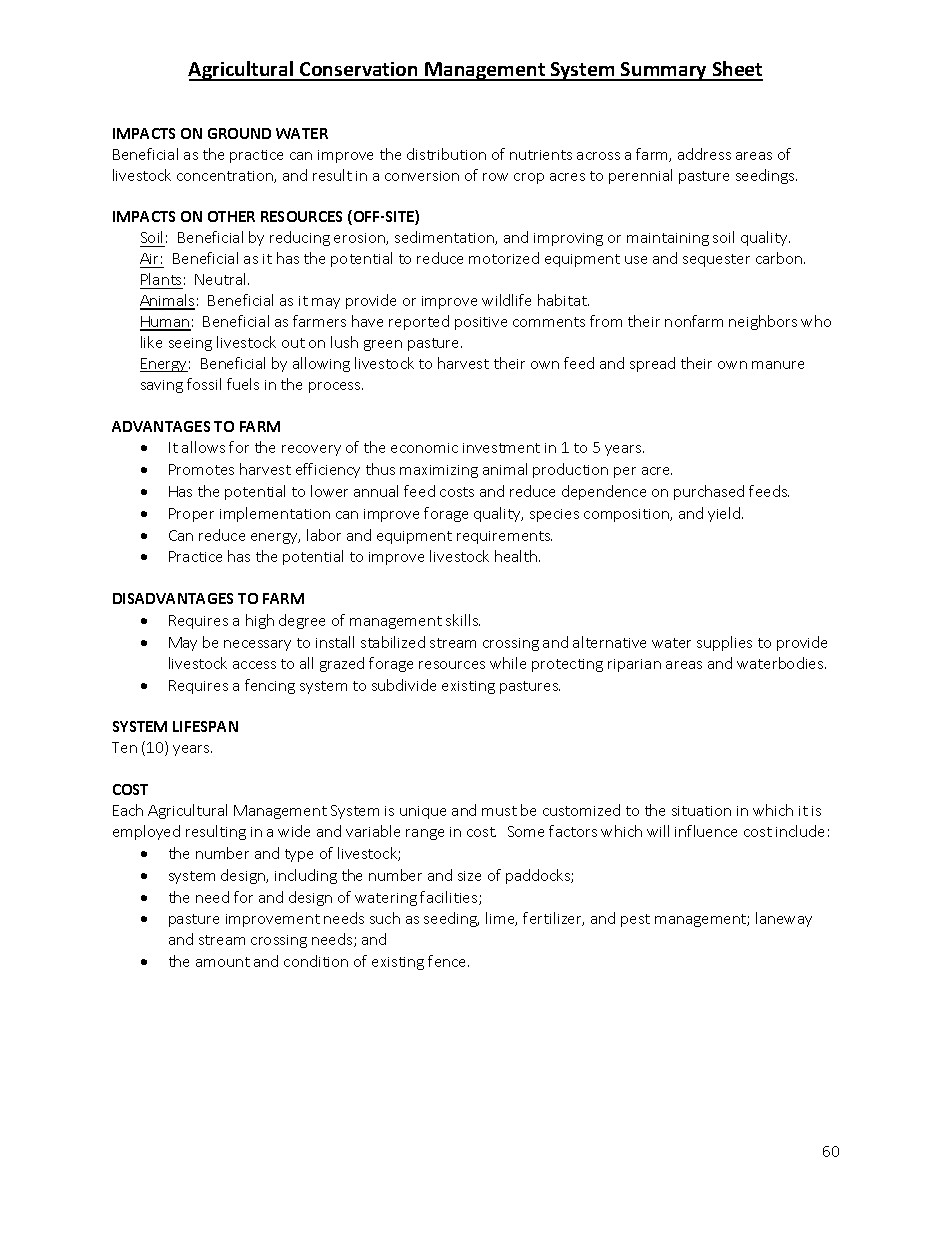 This screenshot has height=1233, width=952. What do you see at coordinates (243, 384) in the screenshot?
I see `fuels` at bounding box center [243, 384].
